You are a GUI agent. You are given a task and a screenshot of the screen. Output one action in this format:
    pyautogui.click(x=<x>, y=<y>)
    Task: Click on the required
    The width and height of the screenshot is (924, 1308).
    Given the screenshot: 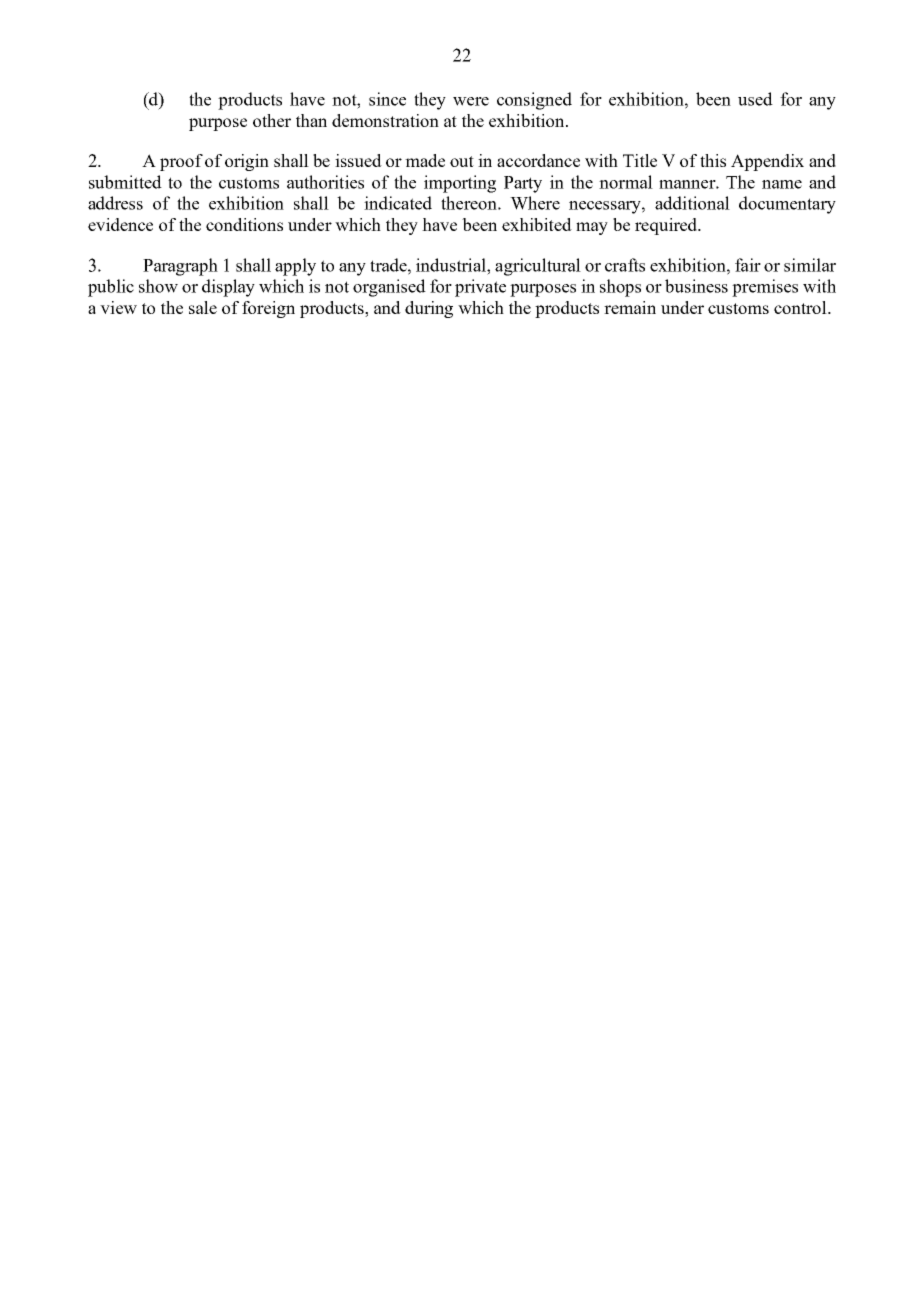 What is the action you would take?
    pyautogui.click(x=667, y=226)
